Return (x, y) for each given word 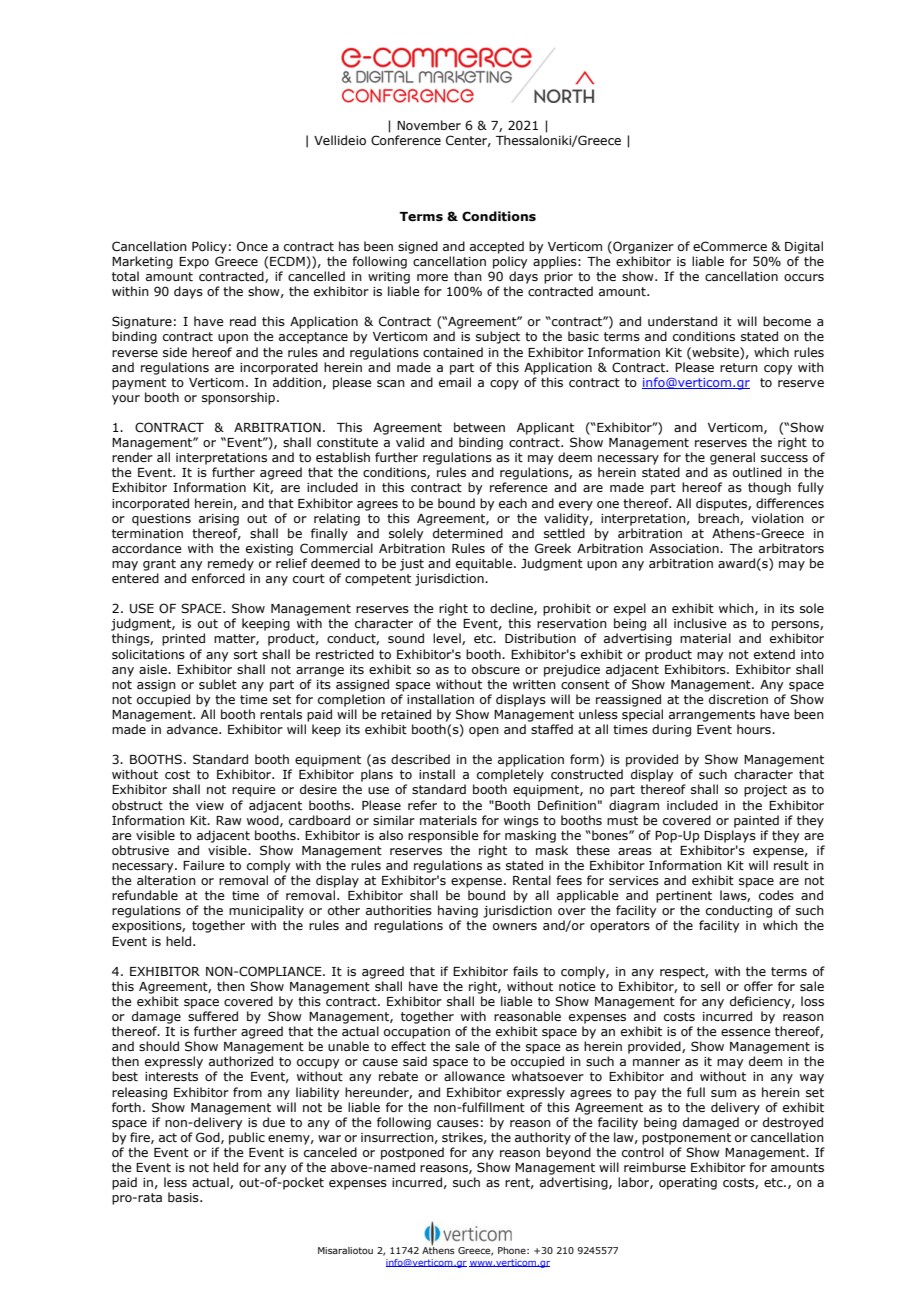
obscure (496, 669)
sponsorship (240, 398)
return (739, 367)
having (458, 911)
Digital (804, 247)
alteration (166, 880)
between (479, 427)
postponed (412, 1153)
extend (774, 654)
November (429, 125)
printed (183, 639)
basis (184, 1197)
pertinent (684, 897)
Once (252, 246)
